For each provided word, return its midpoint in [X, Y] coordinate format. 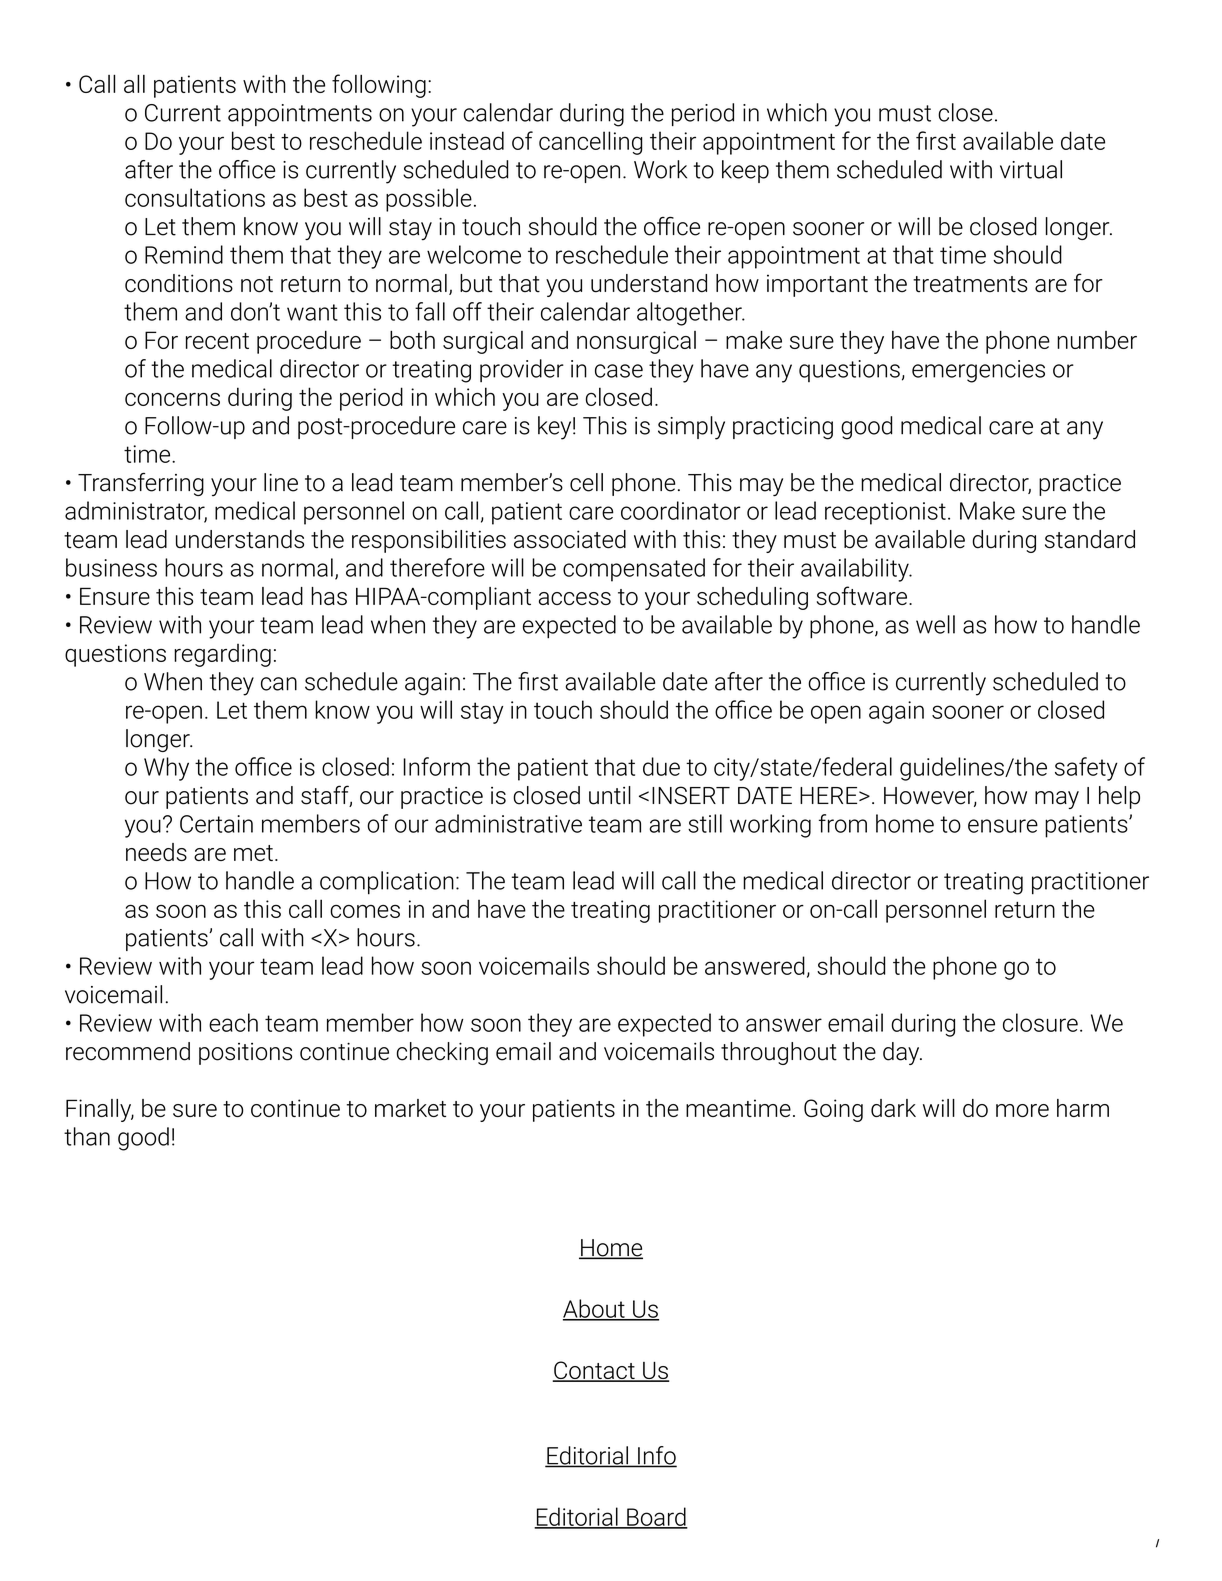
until [610, 795]
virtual [1031, 169]
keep [745, 171]
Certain [216, 824]
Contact [594, 1371]
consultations [195, 197]
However [930, 797]
